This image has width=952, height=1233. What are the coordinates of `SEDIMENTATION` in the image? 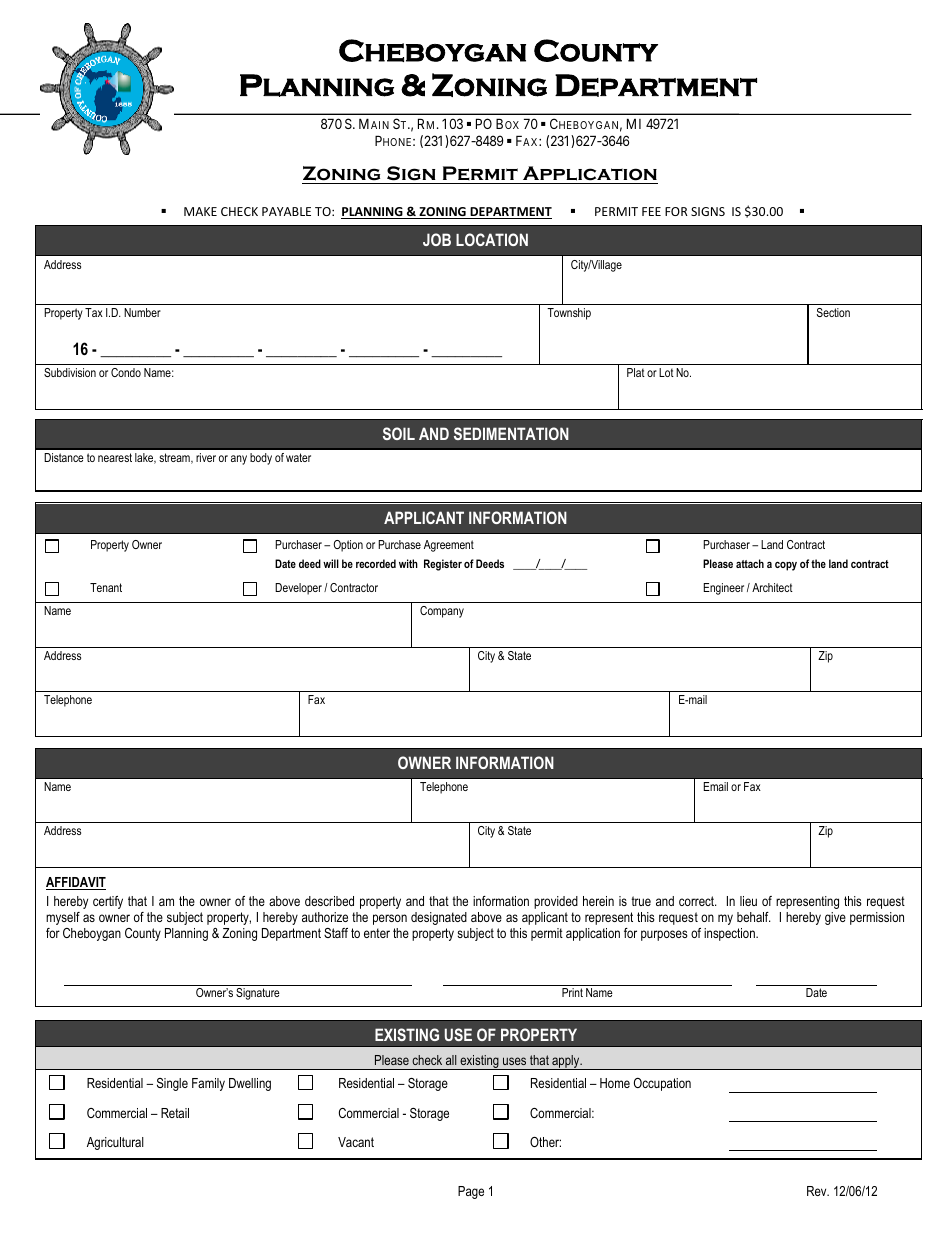 It's located at (511, 433).
